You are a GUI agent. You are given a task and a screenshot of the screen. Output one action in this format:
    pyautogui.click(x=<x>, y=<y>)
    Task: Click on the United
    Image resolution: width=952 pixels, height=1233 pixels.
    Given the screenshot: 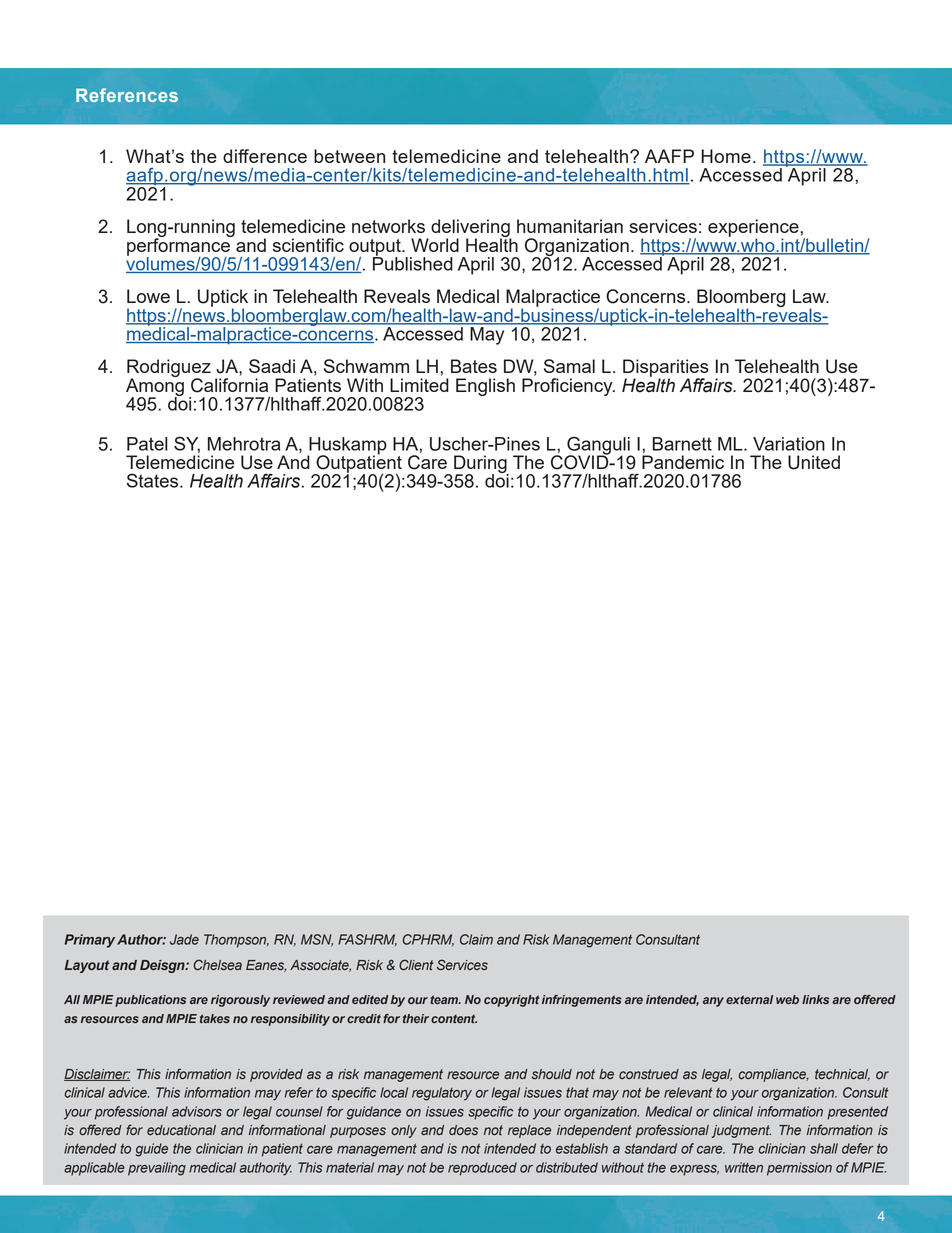 What is the action you would take?
    pyautogui.click(x=814, y=462)
